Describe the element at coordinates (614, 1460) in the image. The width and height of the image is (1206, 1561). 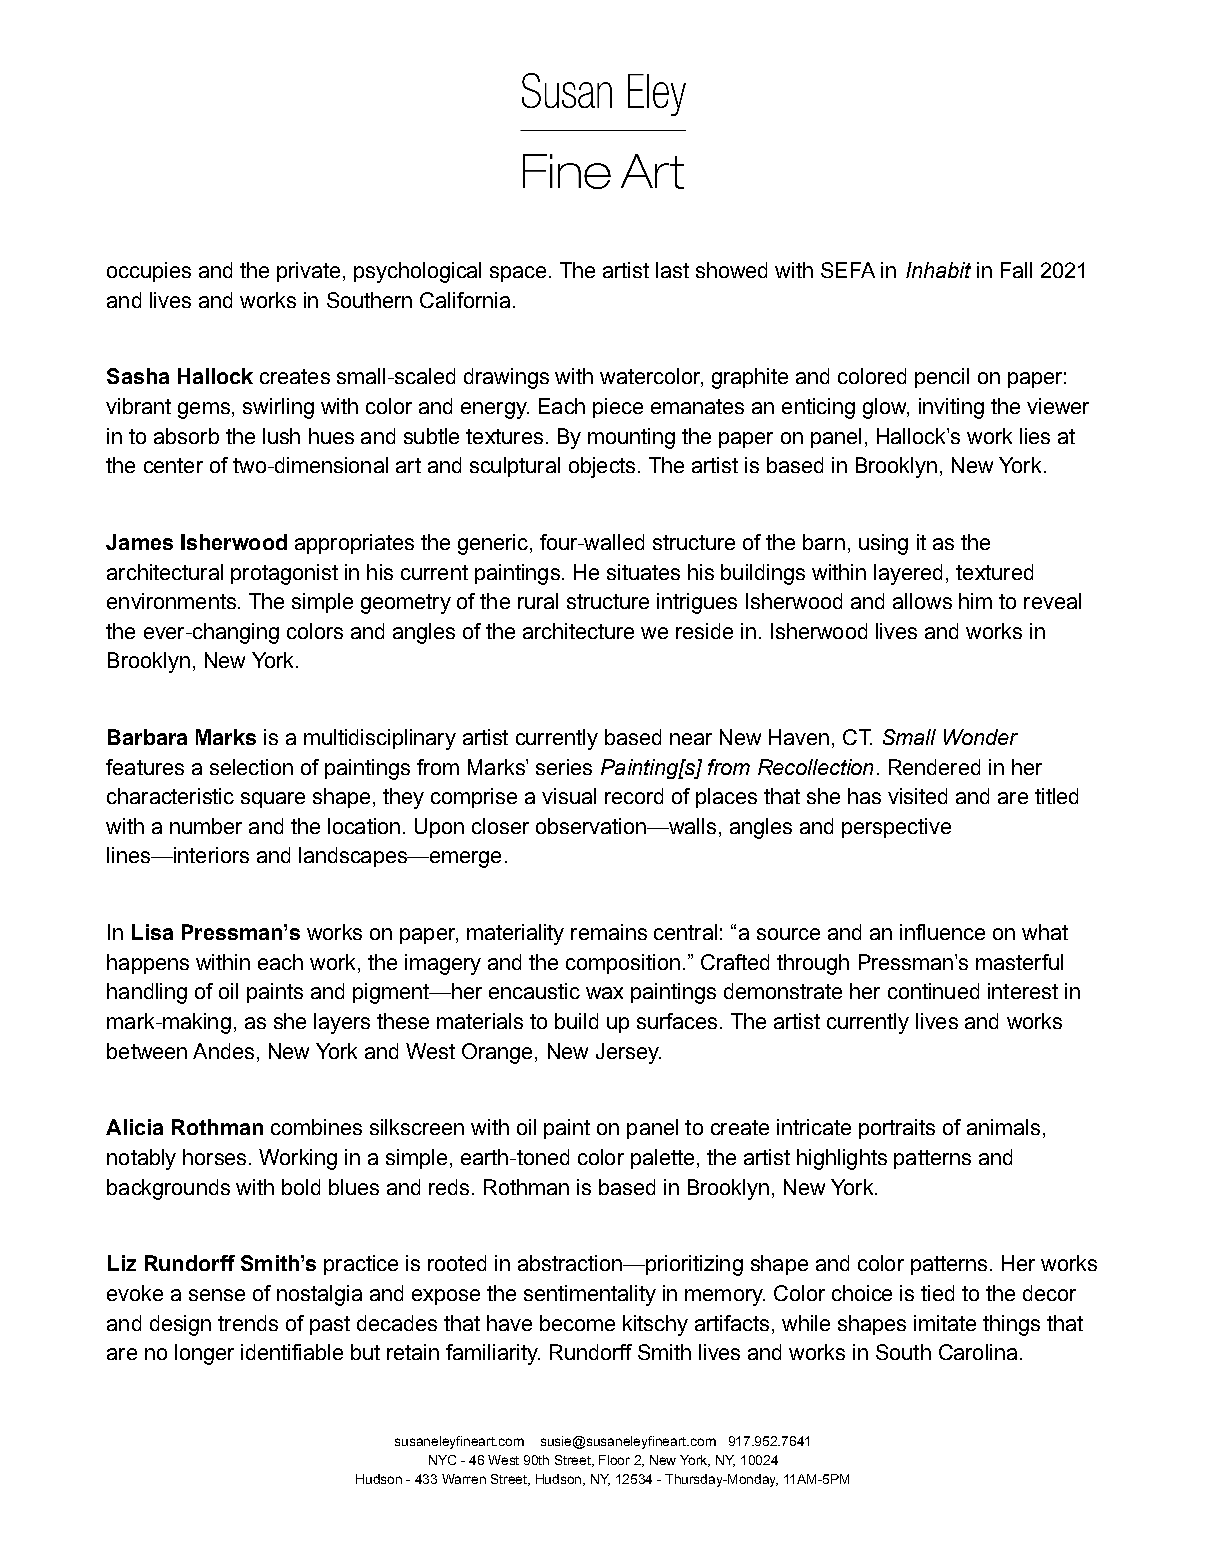
I see `Floor` at that location.
